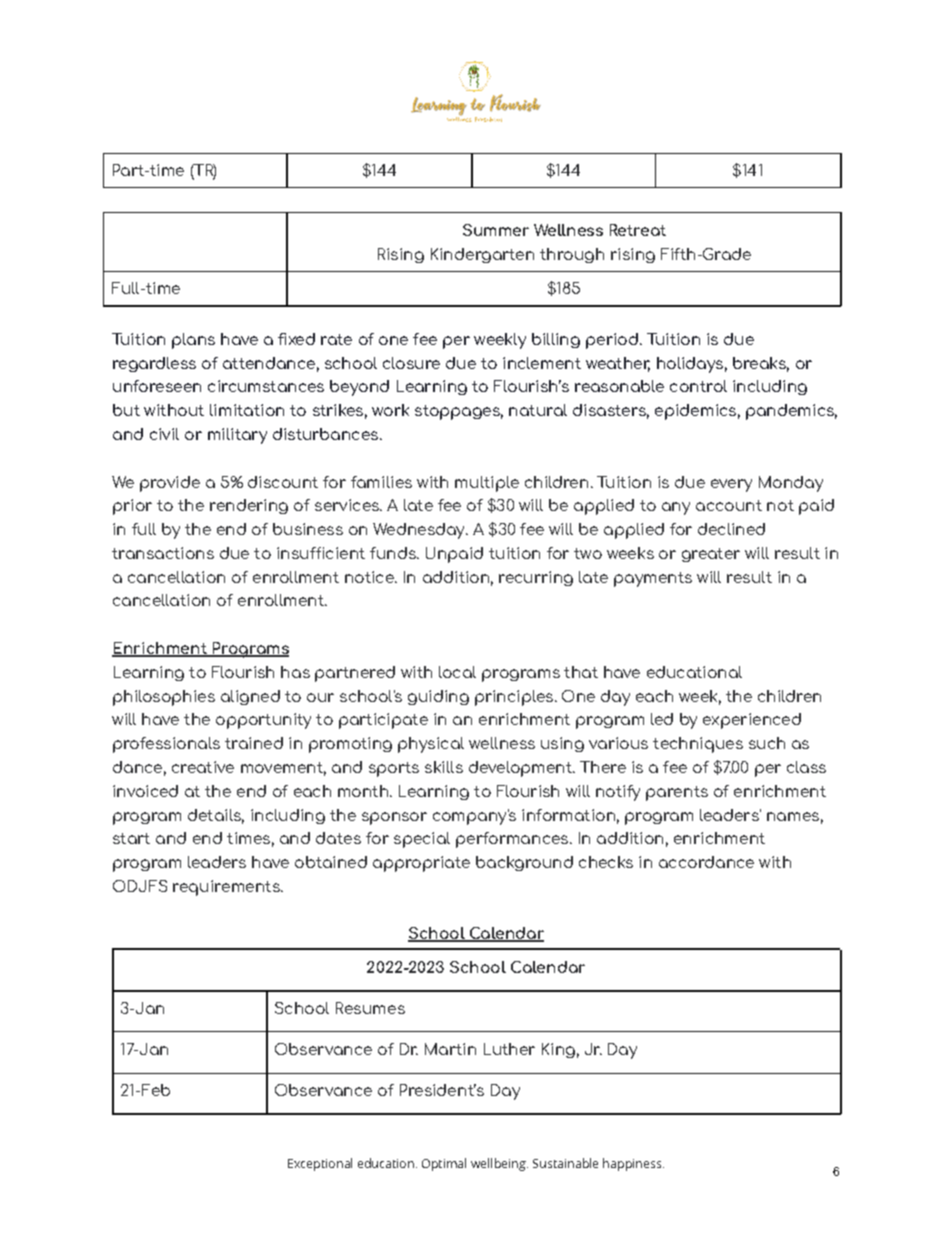 The image size is (952, 1233). Describe the element at coordinates (482, 255) in the image. I see `Kindergarten` at that location.
